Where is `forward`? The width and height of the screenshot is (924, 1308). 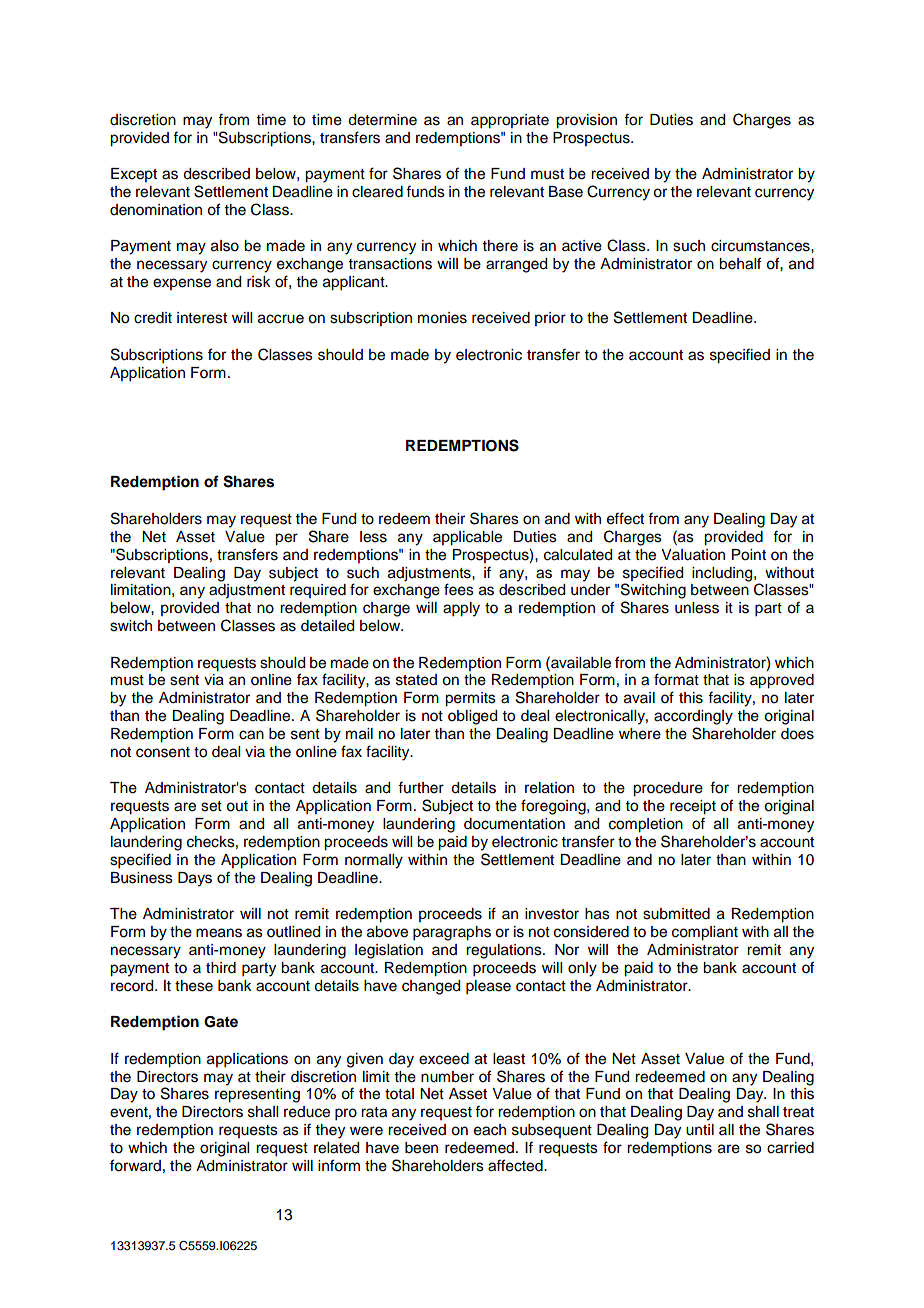
forward is located at coordinates (135, 1165).
